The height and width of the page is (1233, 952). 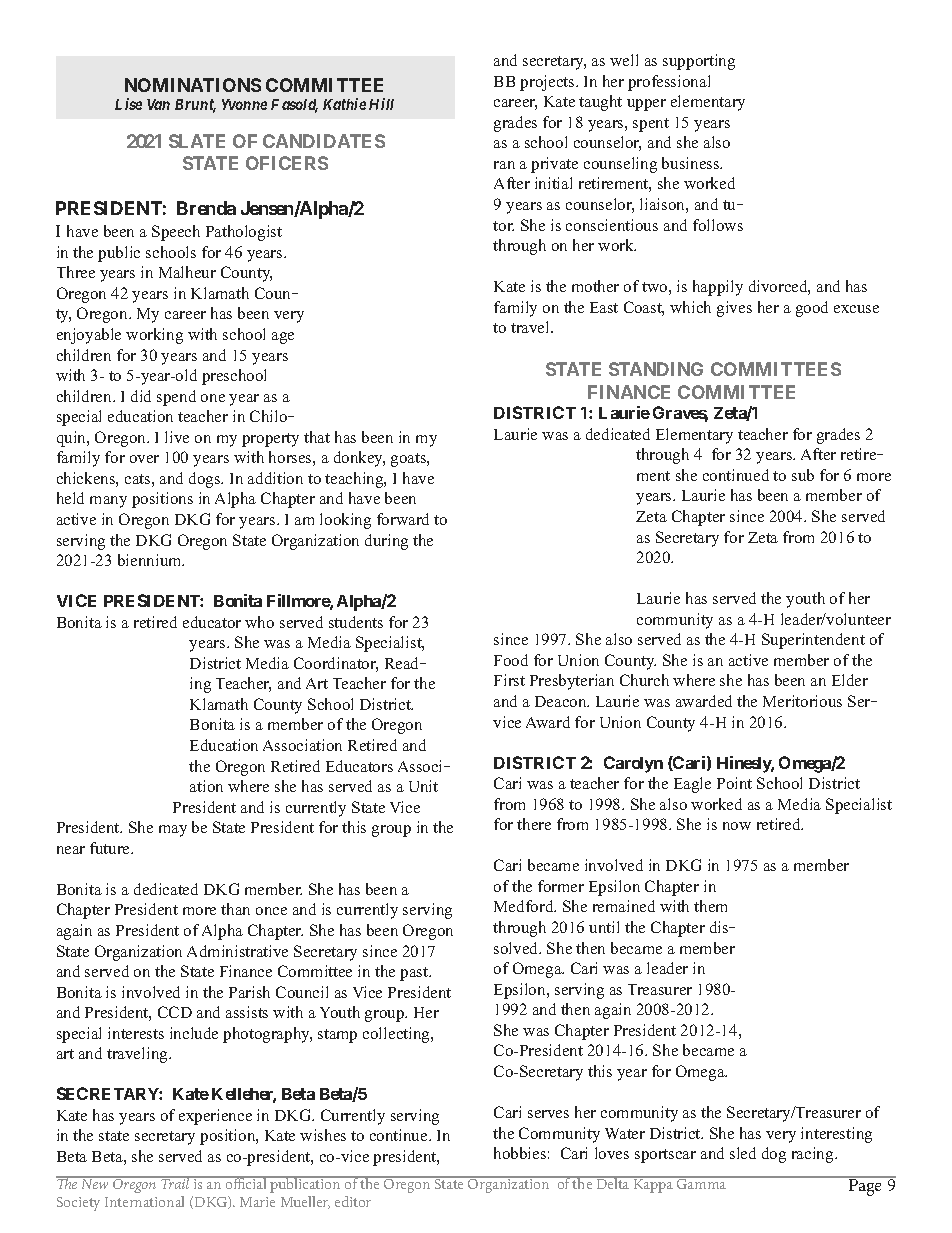 I want to click on over, so click(x=144, y=459).
